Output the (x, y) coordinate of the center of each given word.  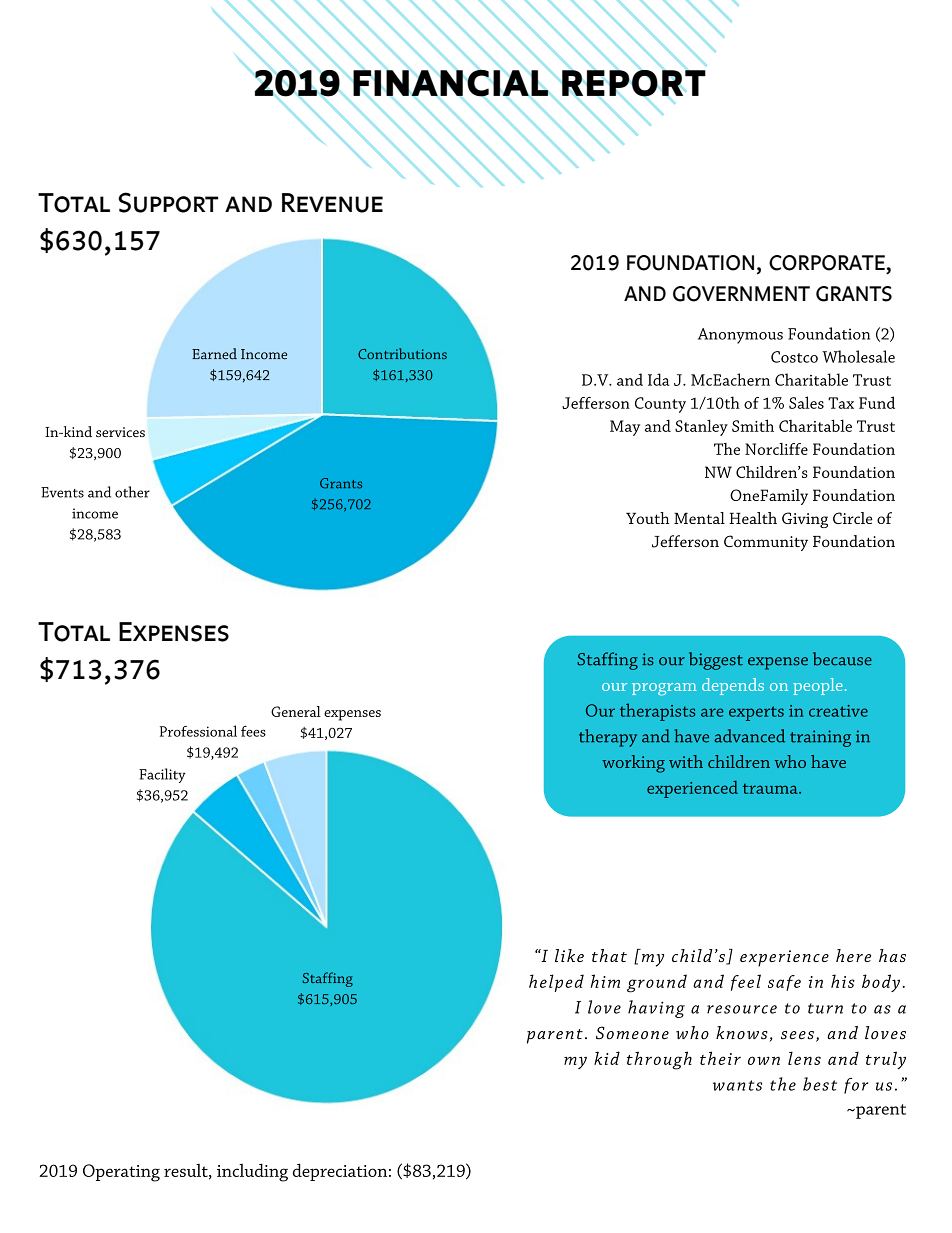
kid (607, 1058)
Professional (198, 731)
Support (168, 202)
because (842, 659)
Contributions (402, 353)
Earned (214, 354)
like (569, 955)
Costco (794, 357)
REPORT (634, 83)
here (853, 955)
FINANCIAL (451, 83)
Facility (162, 775)
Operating (121, 1173)
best (820, 1084)
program (664, 689)
